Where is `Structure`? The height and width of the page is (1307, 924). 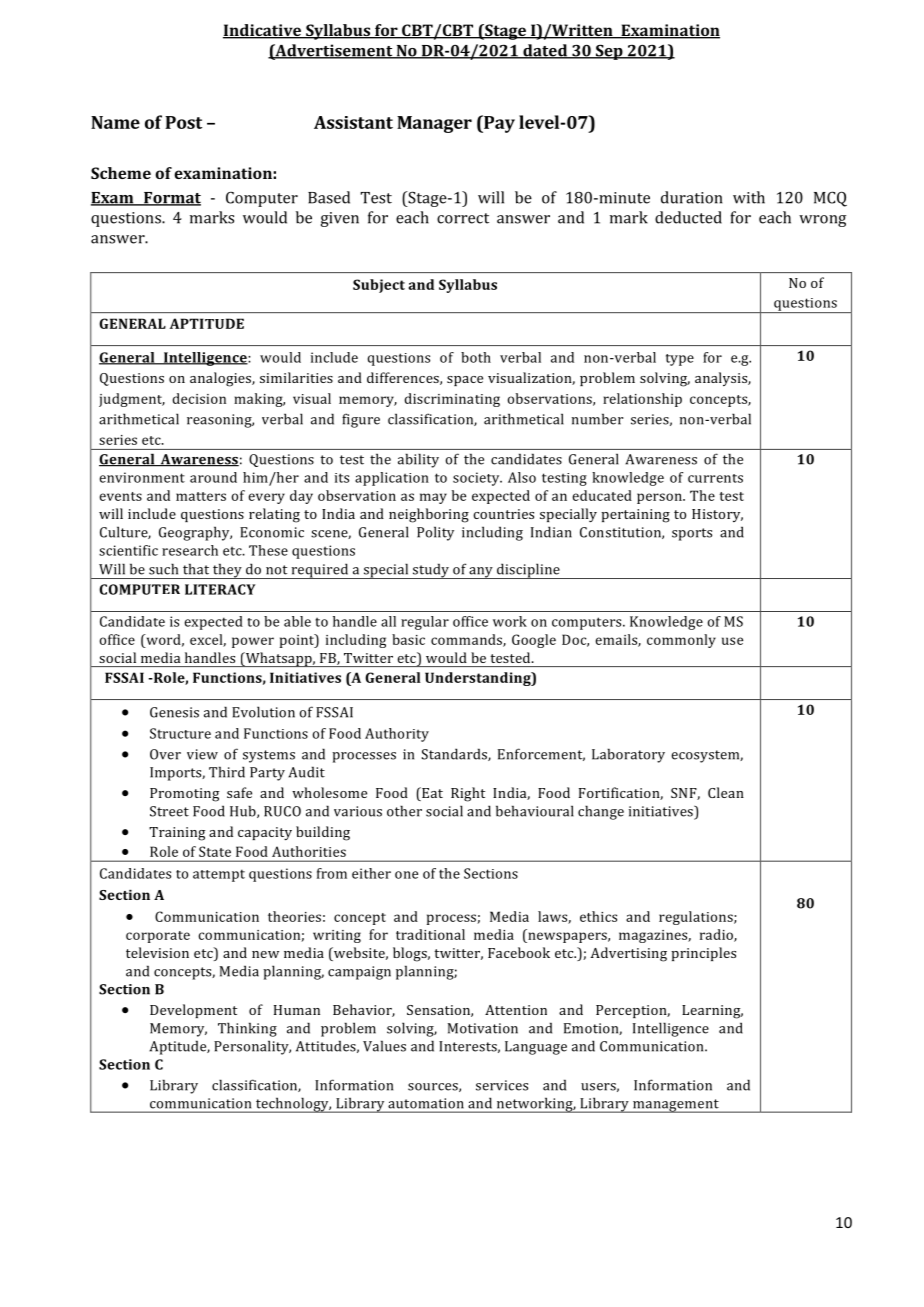
Structure is located at coordinates (180, 733).
